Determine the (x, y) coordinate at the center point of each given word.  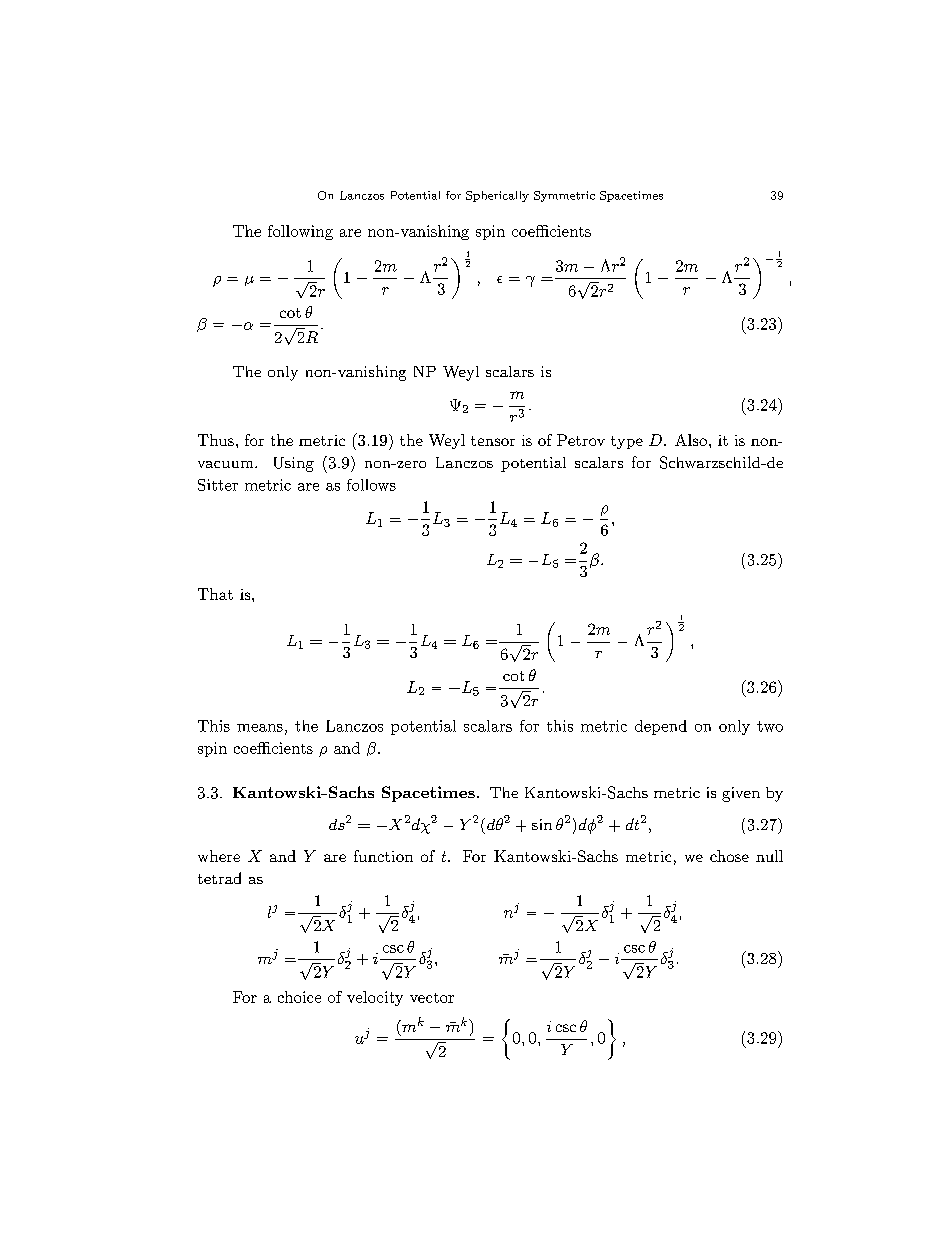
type (627, 442)
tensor (493, 441)
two (770, 726)
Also (691, 440)
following (300, 232)
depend (661, 727)
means (260, 728)
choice (299, 997)
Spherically (497, 196)
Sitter (218, 485)
